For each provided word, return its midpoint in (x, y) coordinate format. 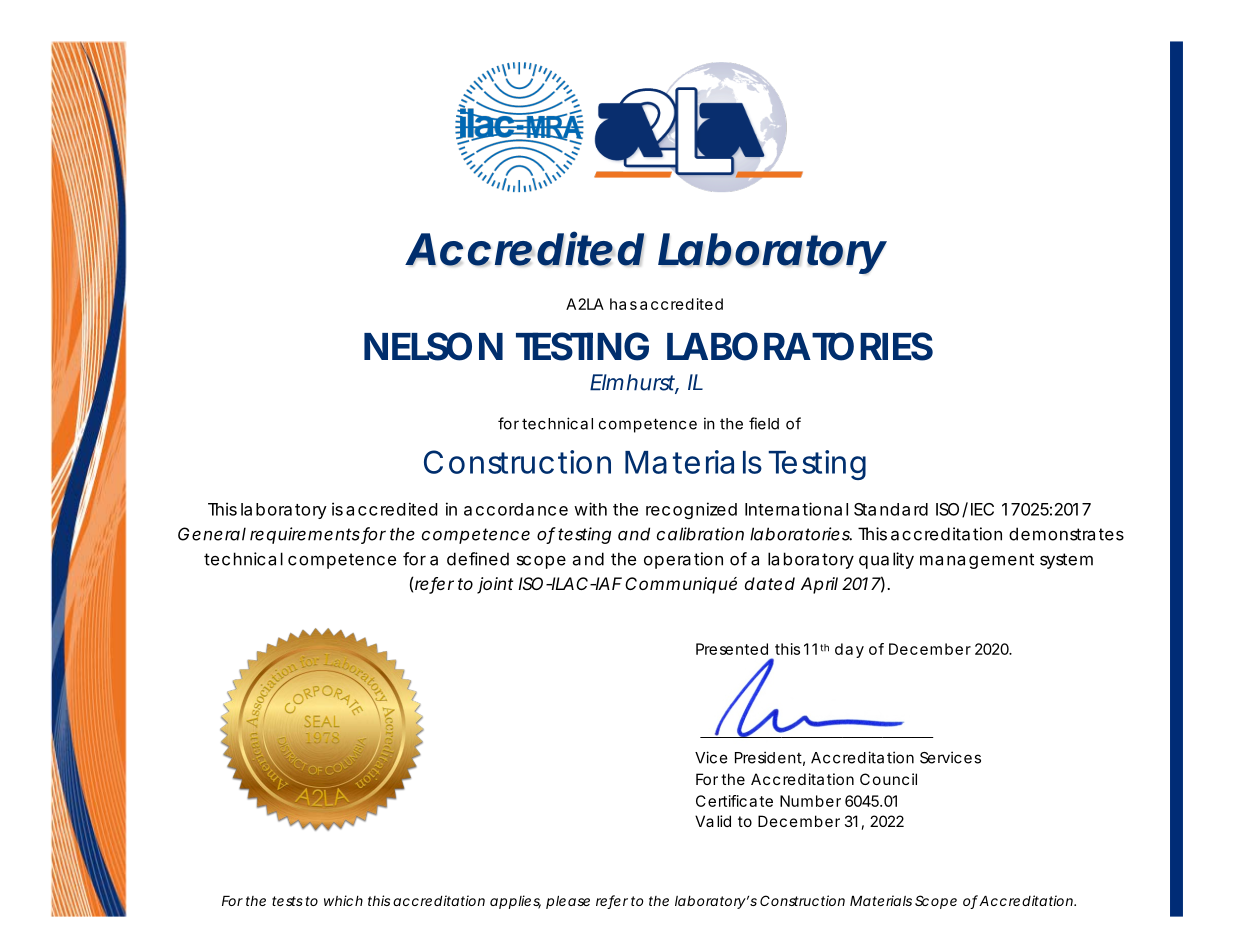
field (764, 423)
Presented (732, 649)
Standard (891, 509)
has (623, 304)
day (849, 650)
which (343, 900)
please (568, 902)
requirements (306, 535)
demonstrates (1066, 534)
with (590, 509)
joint (495, 585)
